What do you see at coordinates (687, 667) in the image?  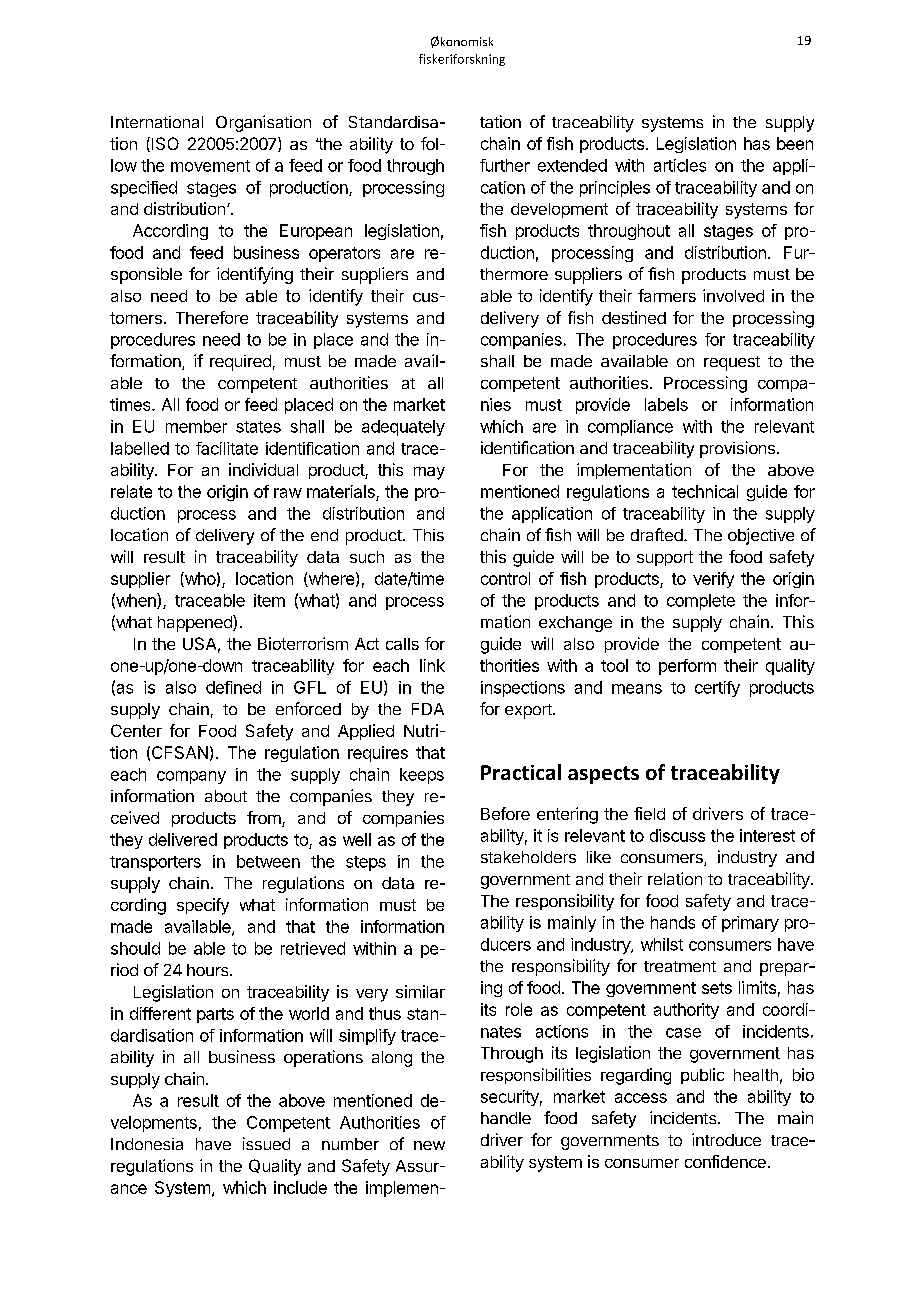 I see `perform` at bounding box center [687, 667].
